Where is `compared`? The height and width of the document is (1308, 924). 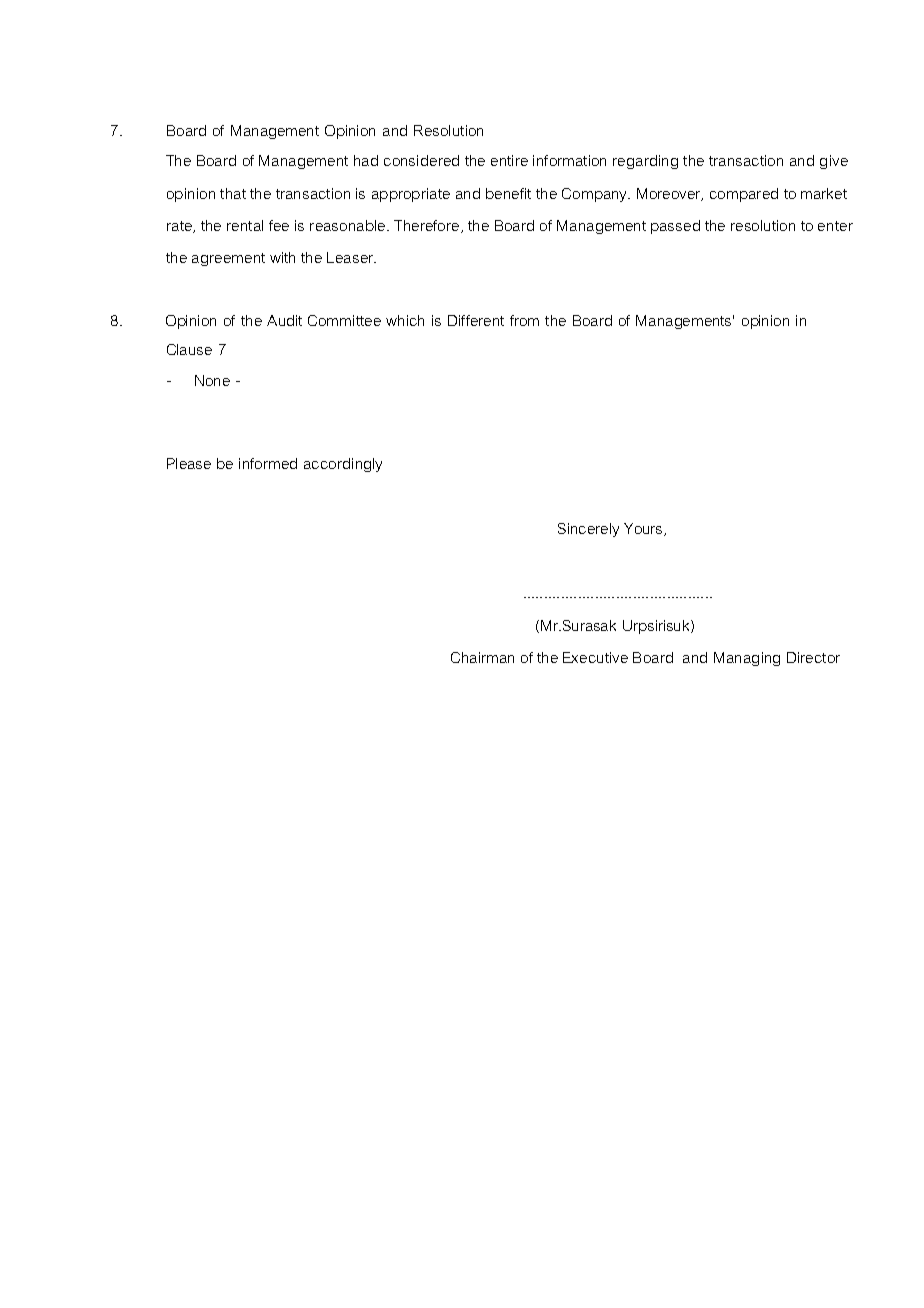 compared is located at coordinates (744, 195).
